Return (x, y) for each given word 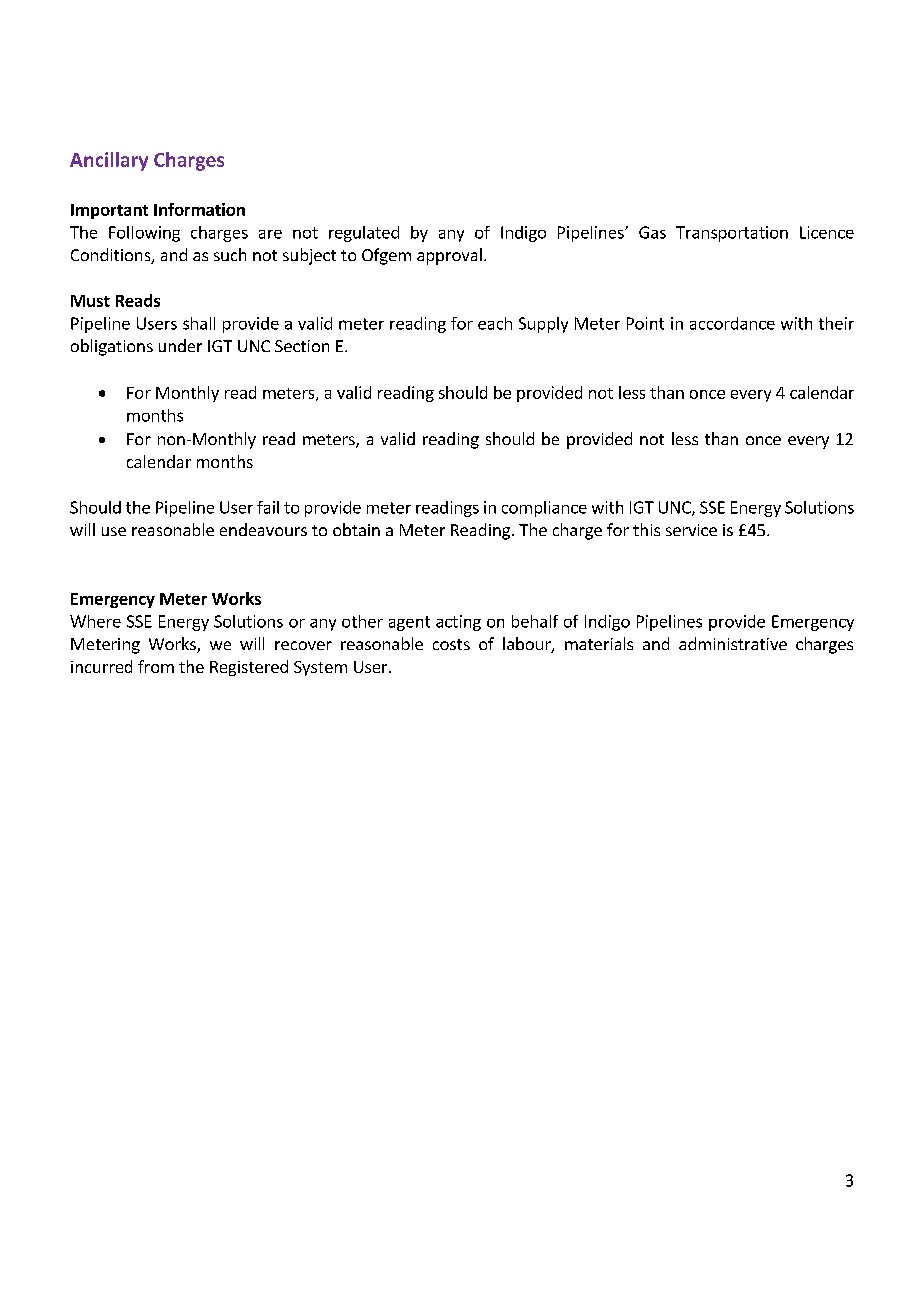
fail (268, 507)
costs (451, 644)
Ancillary (109, 161)
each (495, 323)
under (180, 345)
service (691, 530)
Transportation (732, 234)
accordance (732, 323)
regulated (364, 234)
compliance (544, 509)
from (156, 666)
